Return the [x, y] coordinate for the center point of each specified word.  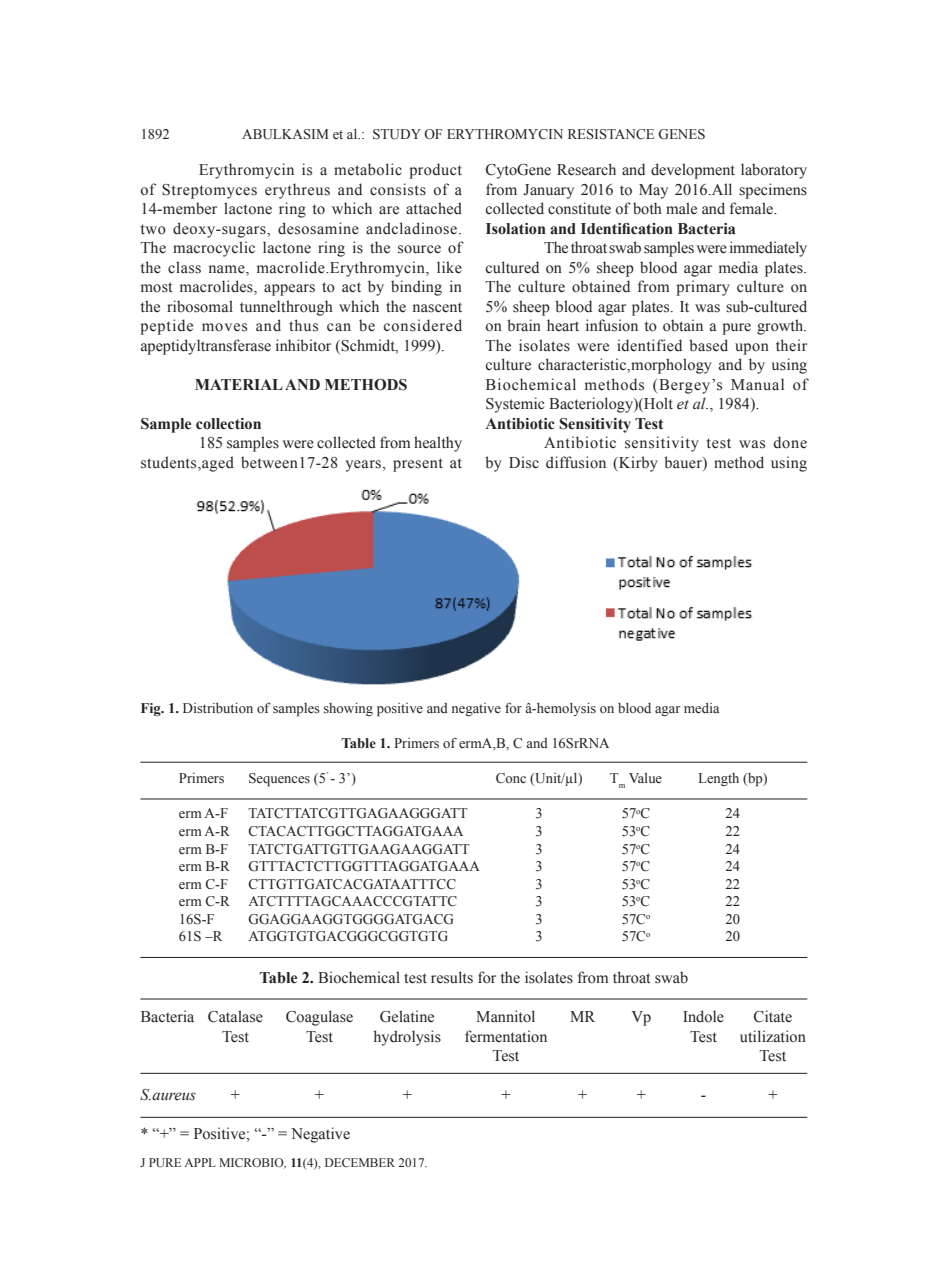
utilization [773, 1036]
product [435, 171]
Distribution [218, 707]
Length [719, 779]
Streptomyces [209, 191]
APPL [200, 1162]
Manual [757, 384]
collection [228, 424]
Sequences [279, 780]
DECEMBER [360, 1162]
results [452, 977]
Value [645, 778]
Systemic [515, 405]
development [693, 171]
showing [348, 709]
